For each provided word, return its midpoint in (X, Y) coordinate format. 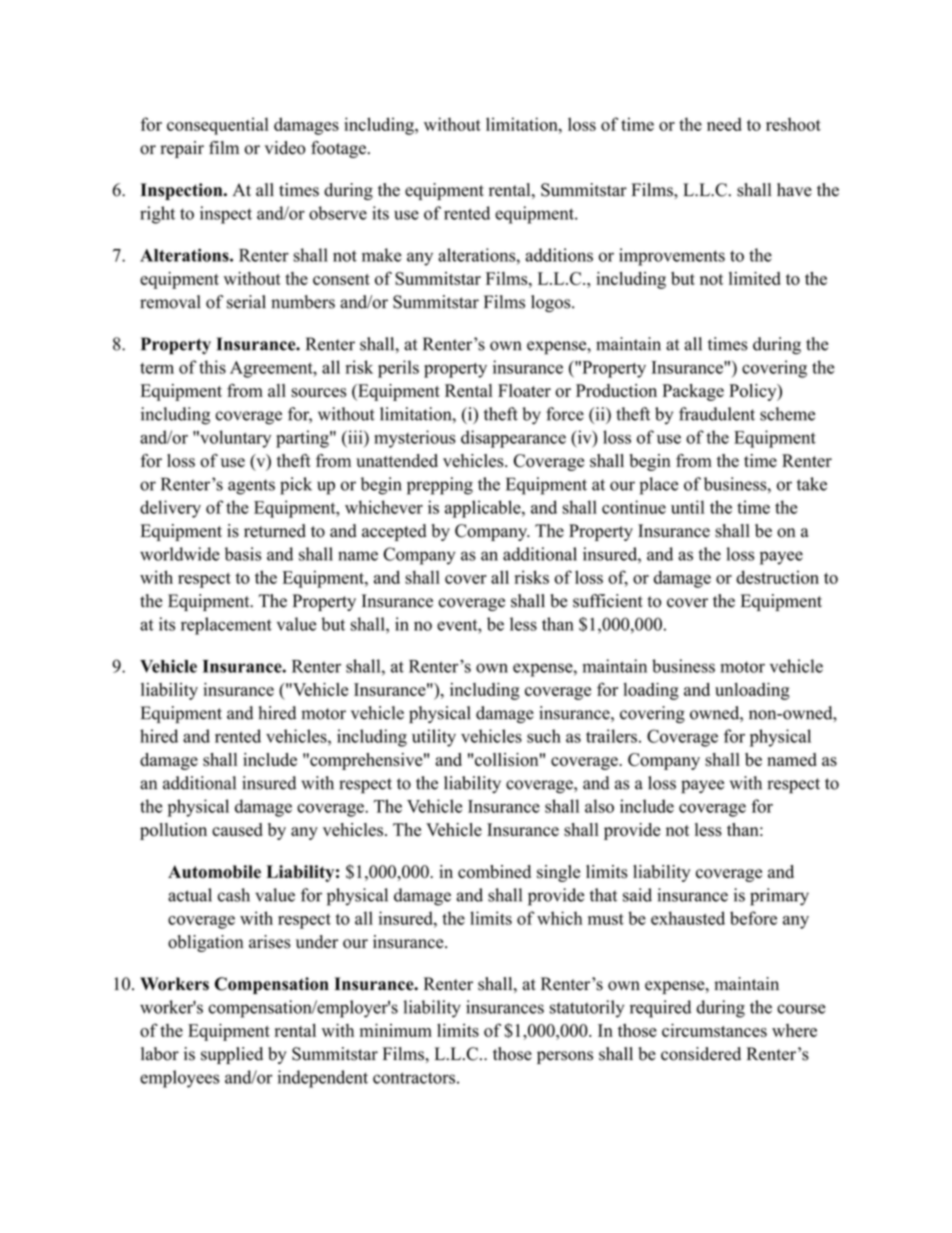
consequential (218, 126)
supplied (232, 1055)
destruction (777, 577)
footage (338, 149)
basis (243, 554)
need (724, 124)
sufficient (608, 601)
